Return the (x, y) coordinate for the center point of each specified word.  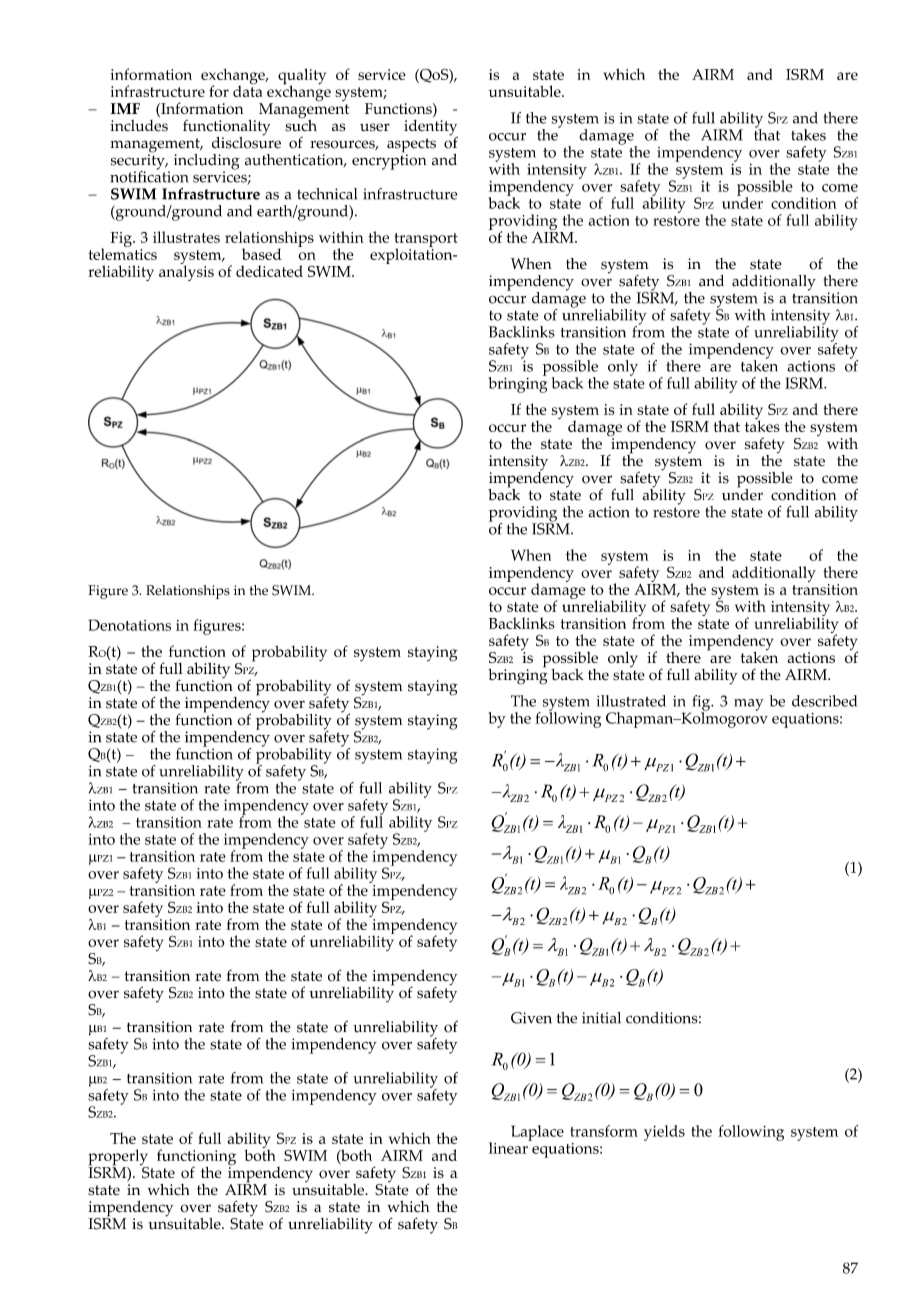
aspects (411, 146)
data (247, 90)
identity (431, 129)
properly (118, 1158)
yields (664, 1133)
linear (509, 1147)
